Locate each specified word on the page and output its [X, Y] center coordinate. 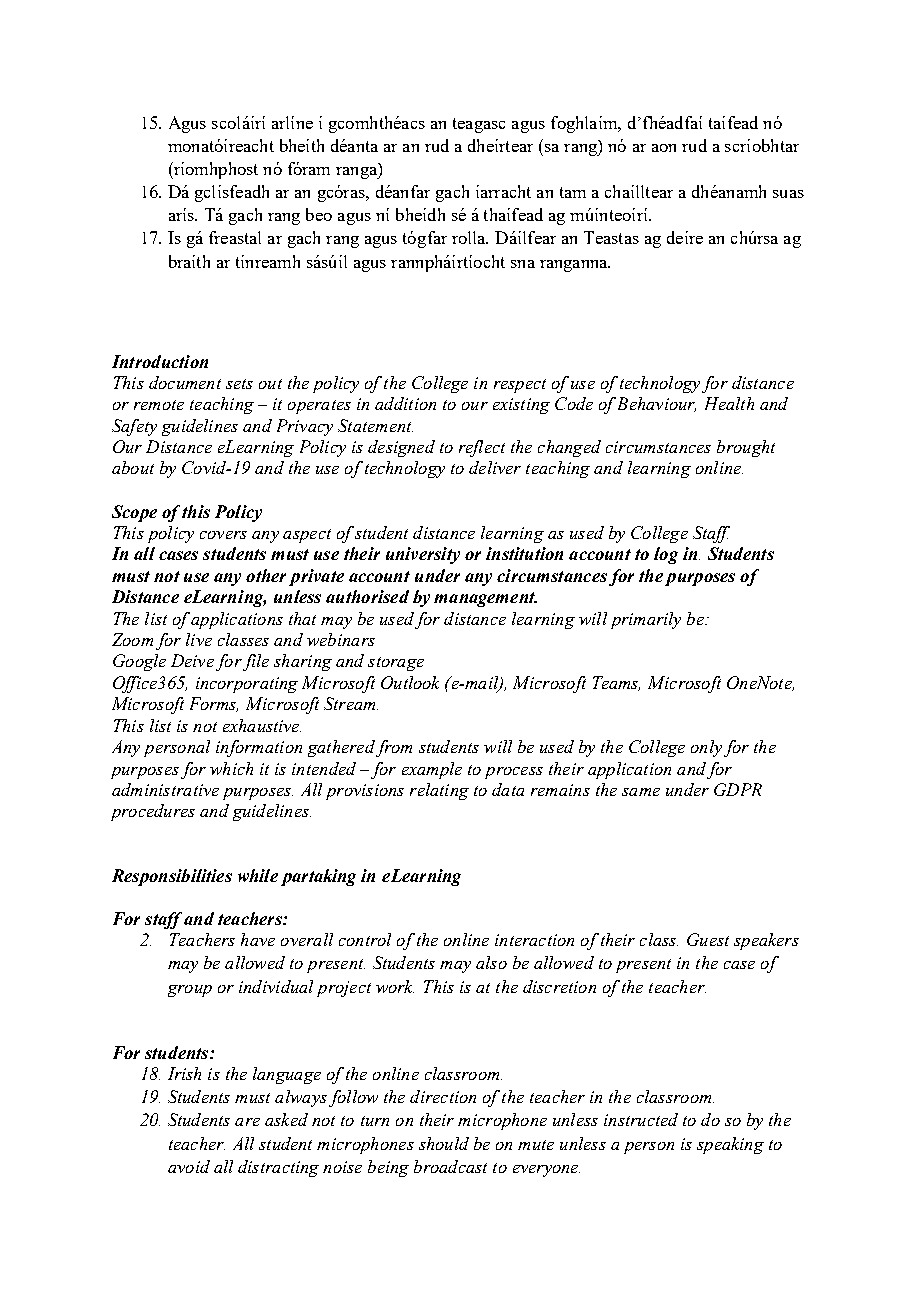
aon [664, 148]
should [444, 1143]
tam [573, 192]
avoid [189, 1166]
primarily [646, 620]
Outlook [410, 682]
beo [319, 214]
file [255, 662]
